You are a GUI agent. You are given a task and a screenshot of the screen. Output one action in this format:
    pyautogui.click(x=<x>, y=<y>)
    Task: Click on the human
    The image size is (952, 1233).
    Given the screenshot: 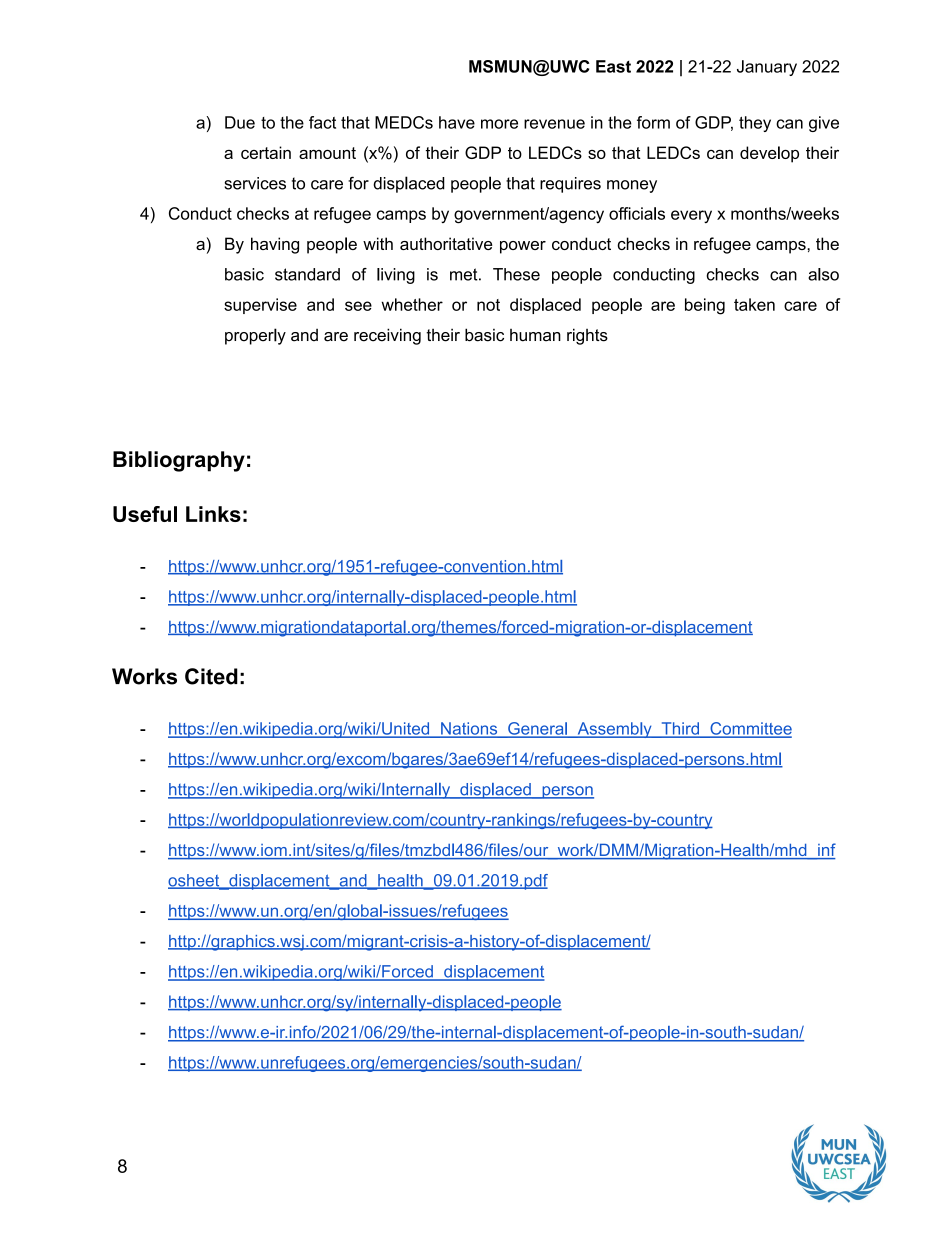 What is the action you would take?
    pyautogui.click(x=535, y=335)
